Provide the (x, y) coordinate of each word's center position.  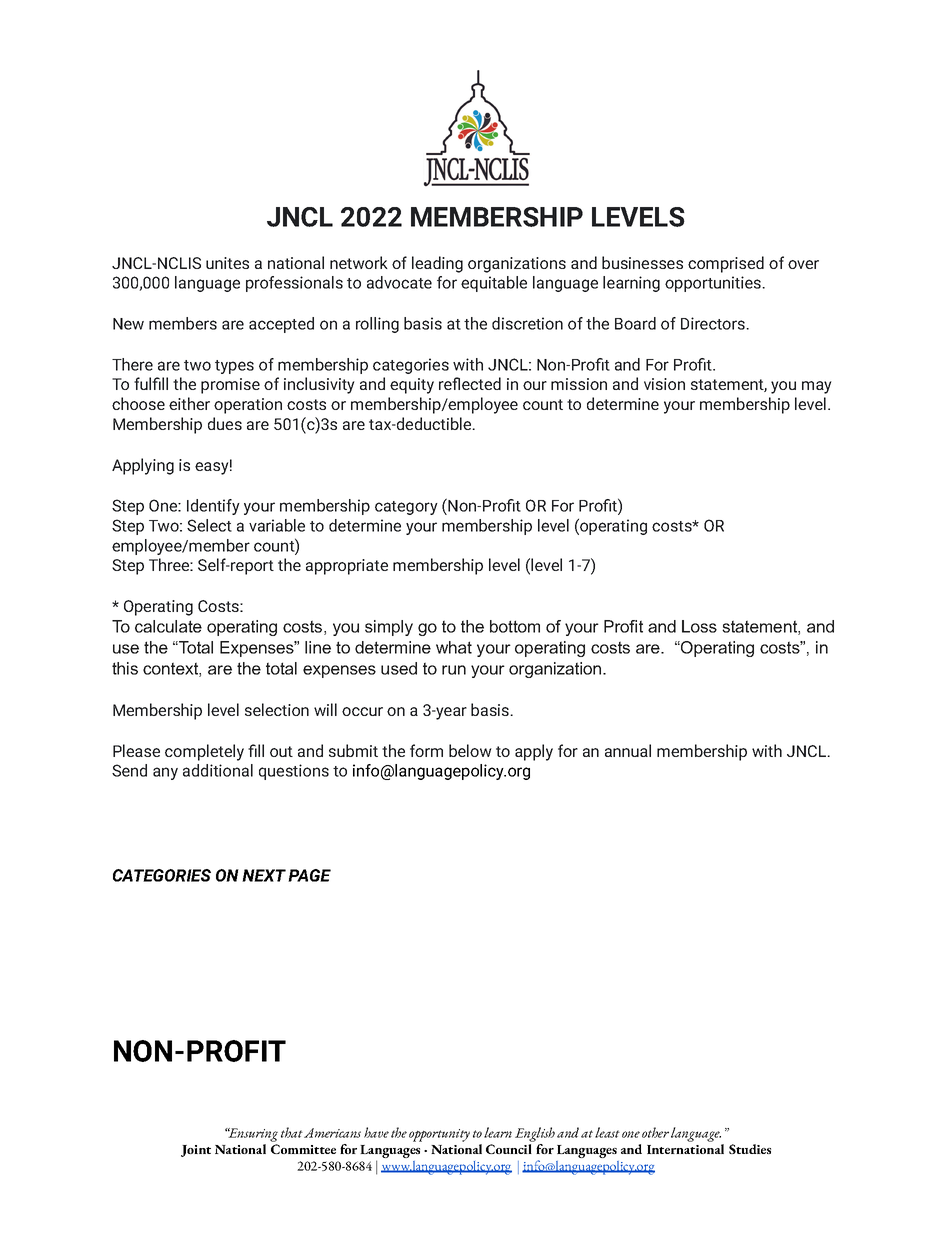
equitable (494, 284)
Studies (750, 1149)
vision (664, 384)
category (406, 508)
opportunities (714, 284)
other (655, 1132)
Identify (213, 507)
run (454, 670)
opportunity (439, 1135)
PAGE (309, 875)
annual (628, 750)
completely (204, 752)
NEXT (264, 875)
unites (227, 263)
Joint (196, 1151)
